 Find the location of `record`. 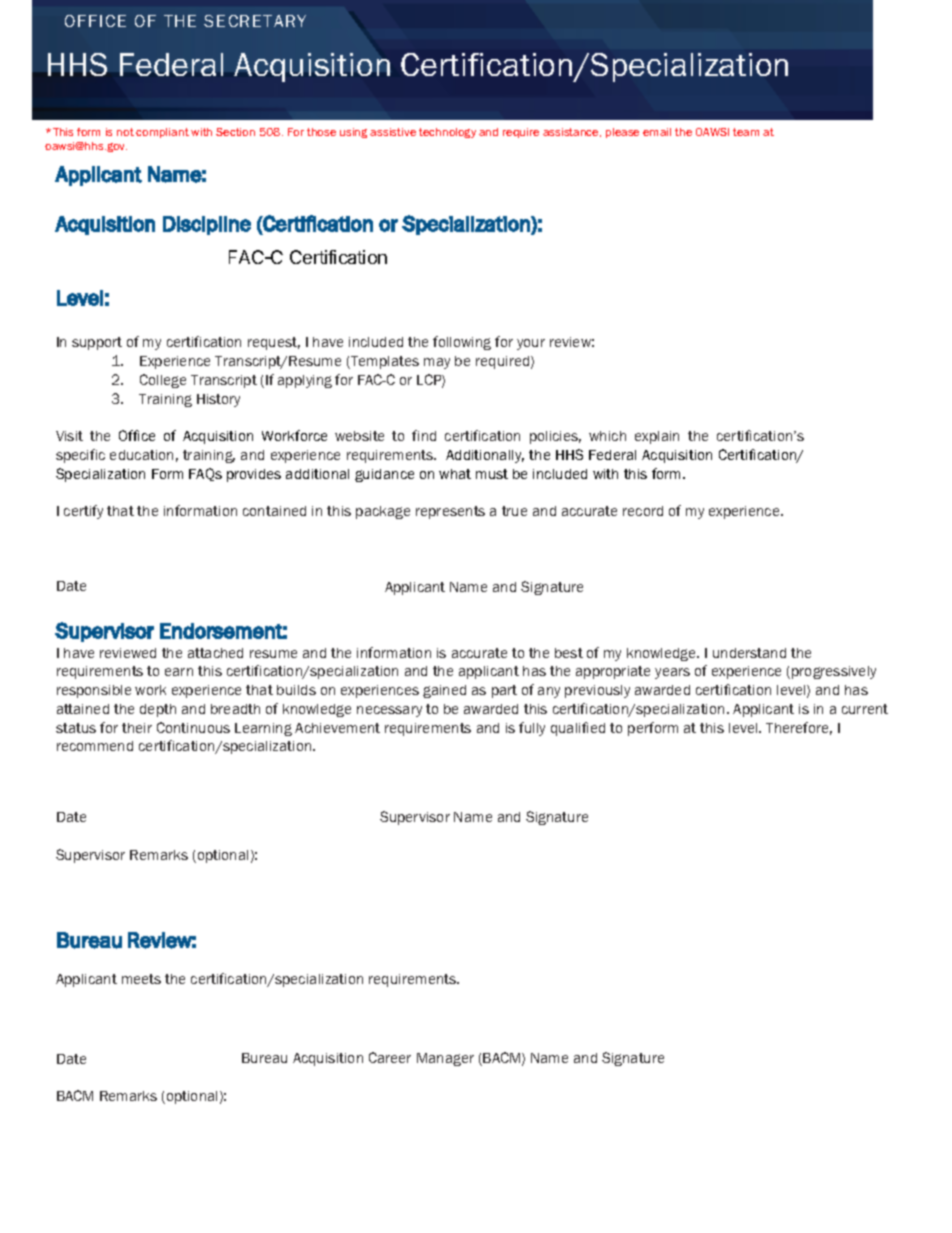

record is located at coordinates (643, 511).
